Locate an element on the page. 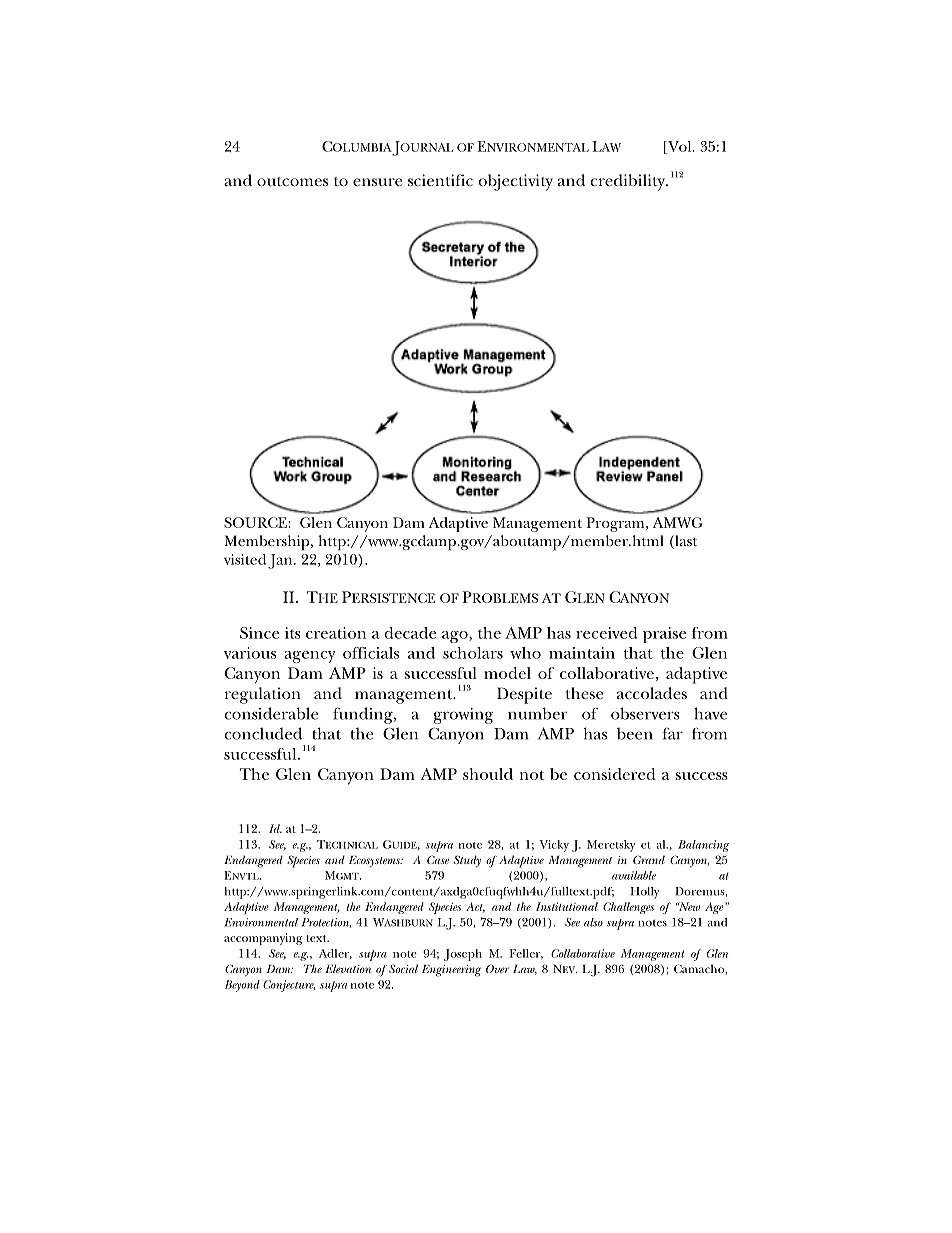  last is located at coordinates (685, 542).
